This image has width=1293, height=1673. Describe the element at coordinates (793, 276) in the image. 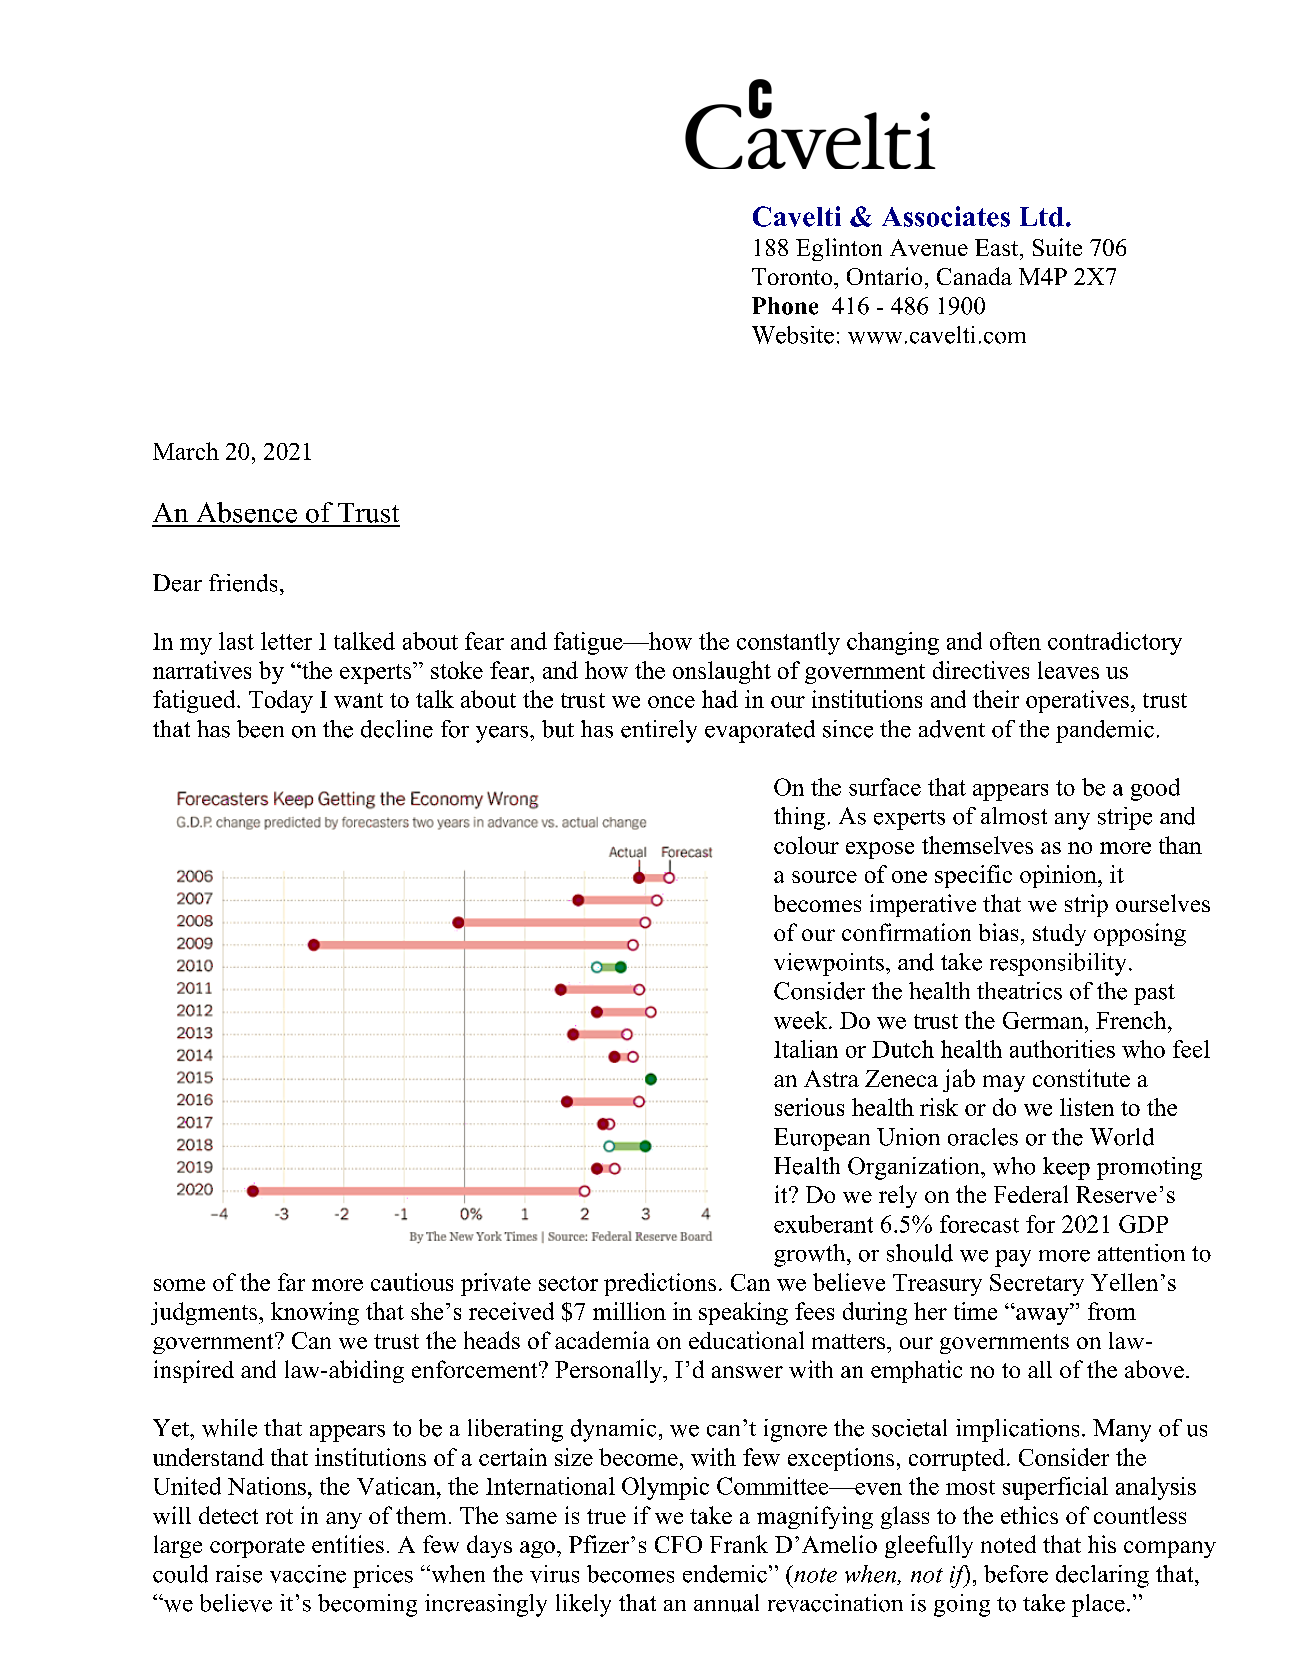

I see `Toronto` at that location.
